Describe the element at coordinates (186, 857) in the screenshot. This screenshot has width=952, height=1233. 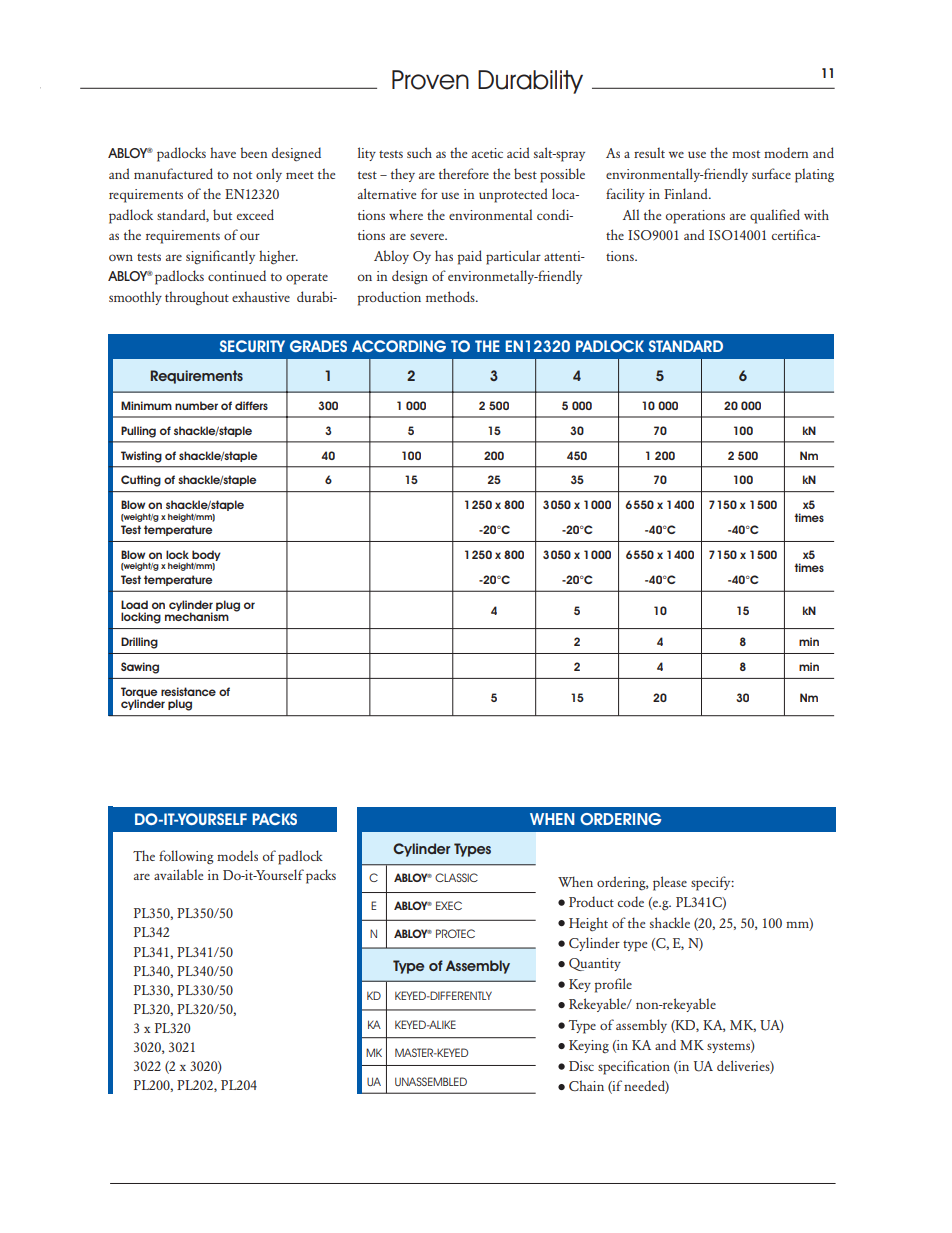
I see `following` at that location.
